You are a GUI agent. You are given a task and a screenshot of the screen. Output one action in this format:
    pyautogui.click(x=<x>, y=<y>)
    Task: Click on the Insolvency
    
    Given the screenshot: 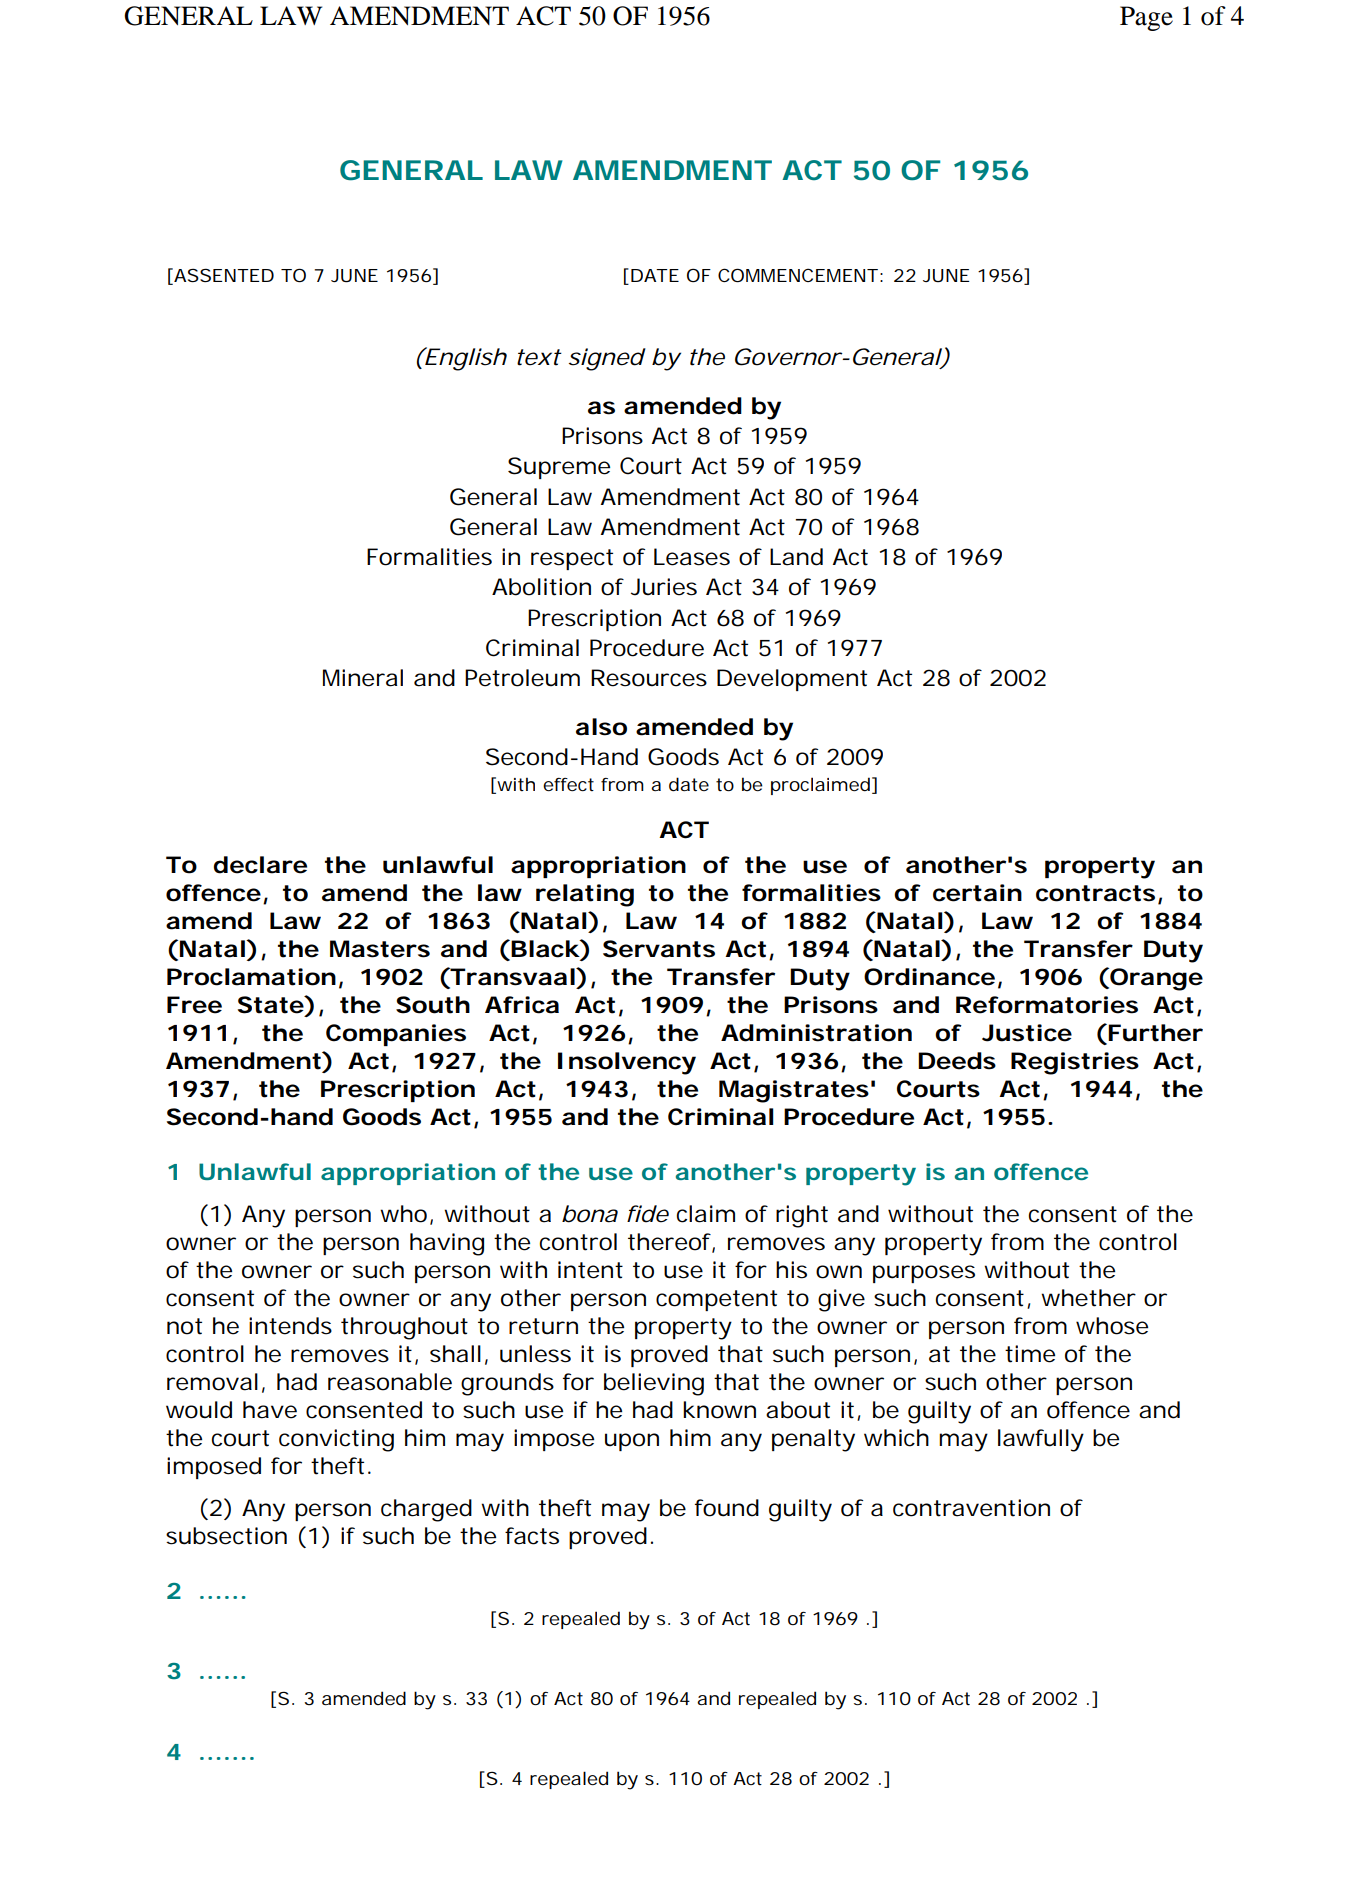 What is the action you would take?
    pyautogui.click(x=627, y=1063)
